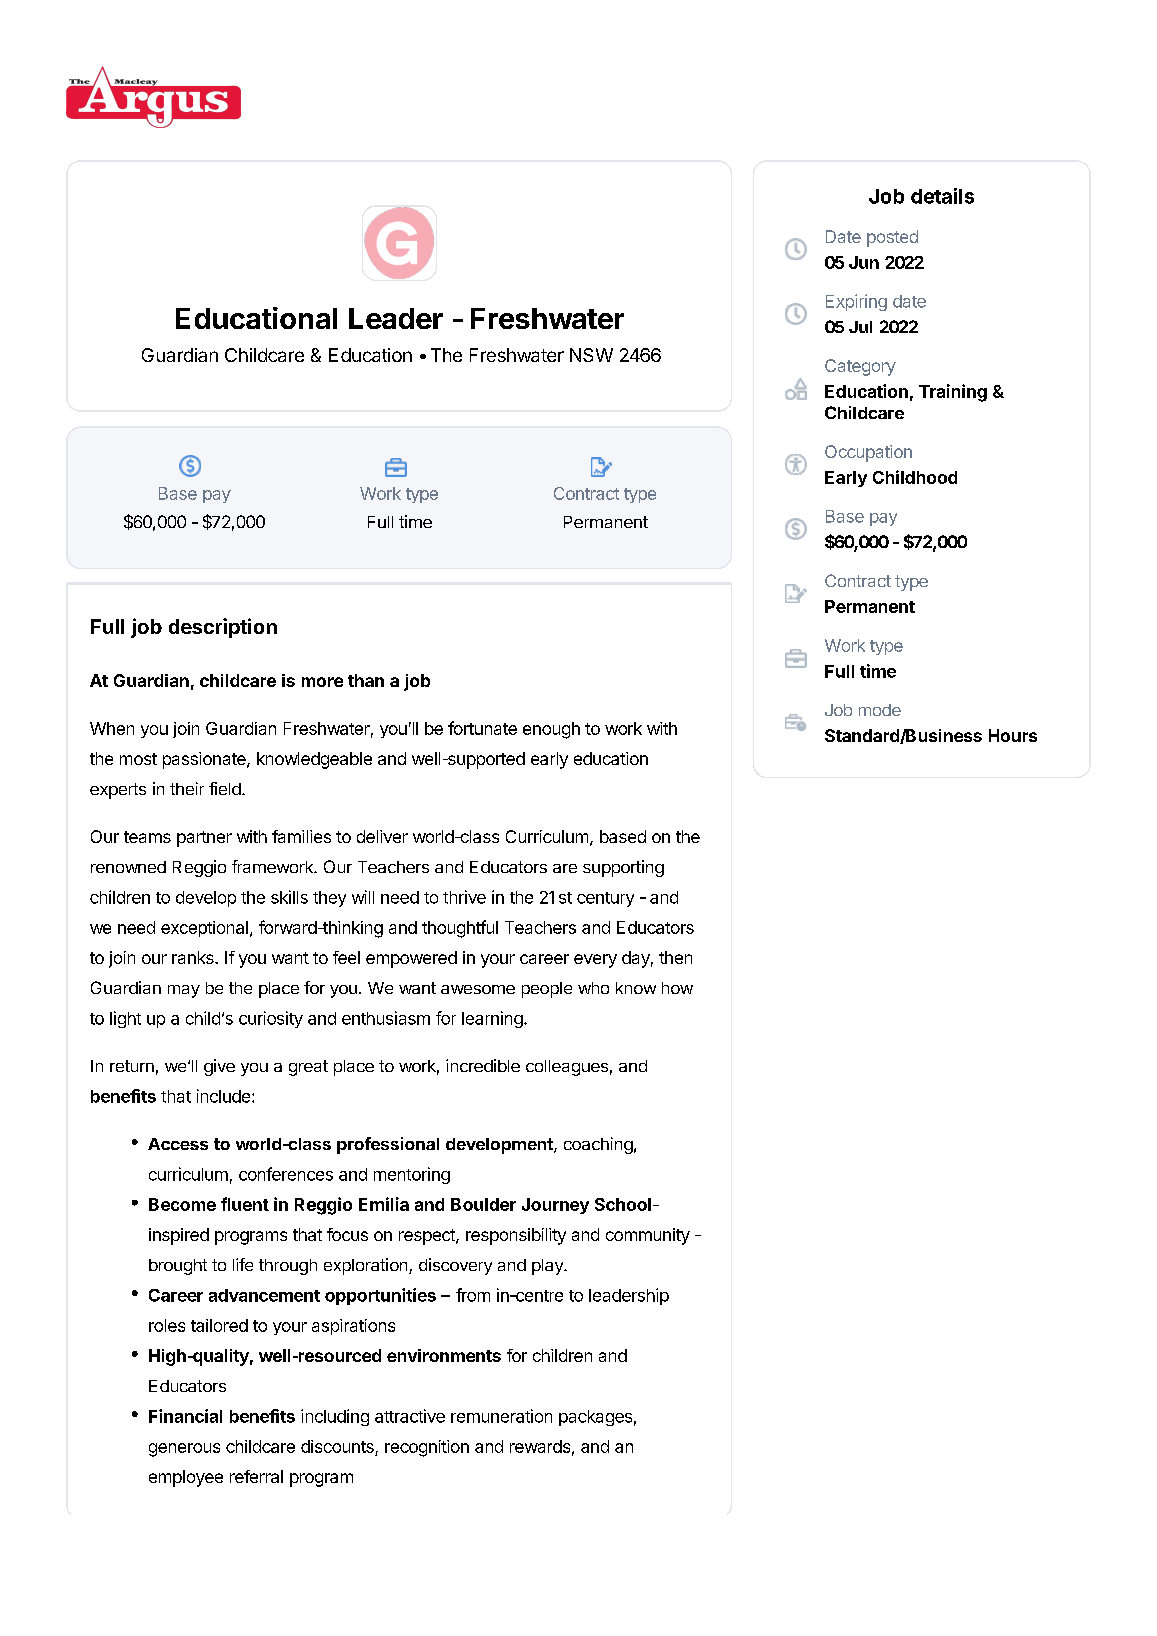 This screenshot has width=1157, height=1636. I want to click on Hours, so click(1013, 735).
